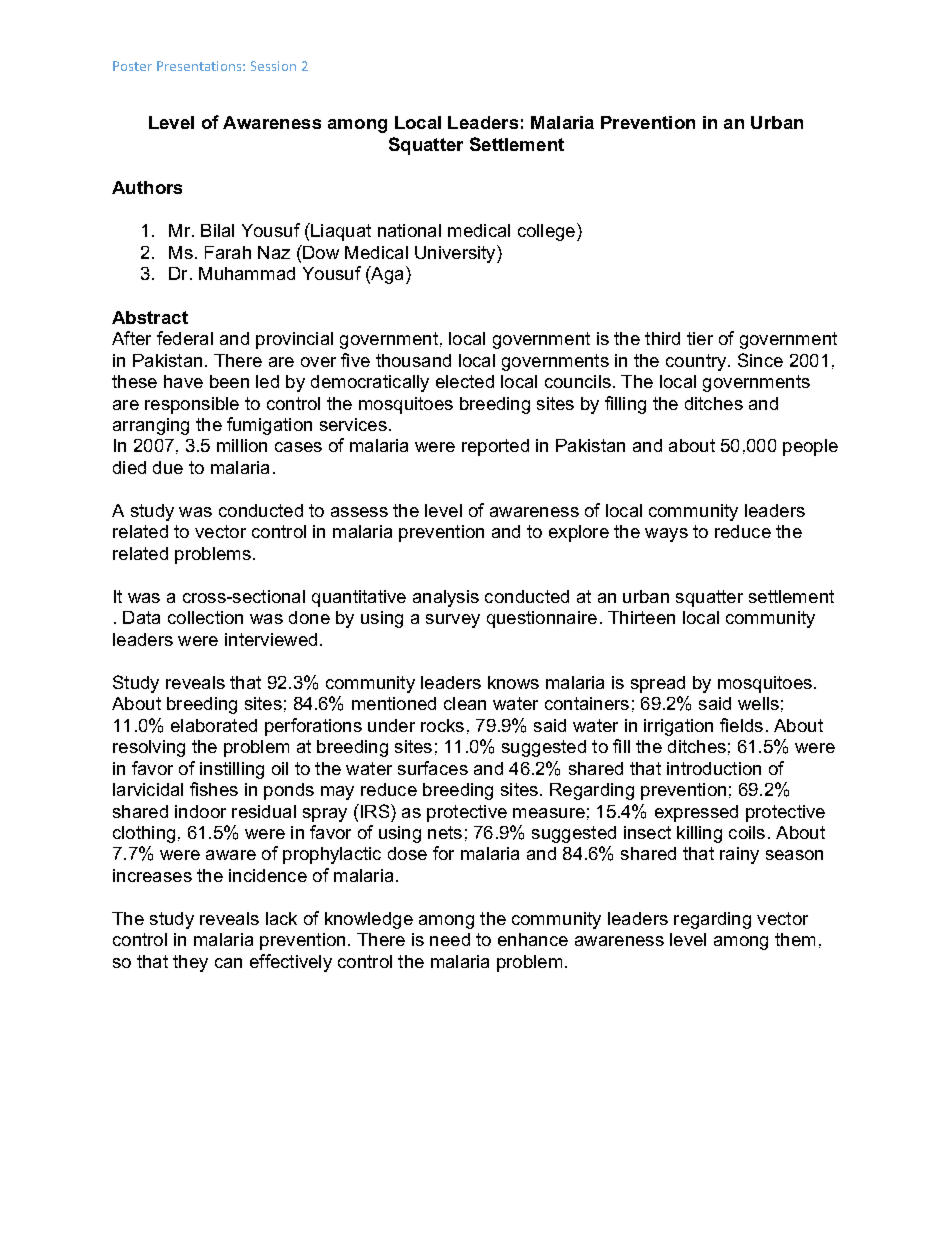 Image resolution: width=952 pixels, height=1233 pixels. What do you see at coordinates (205, 617) in the document?
I see `collection` at bounding box center [205, 617].
